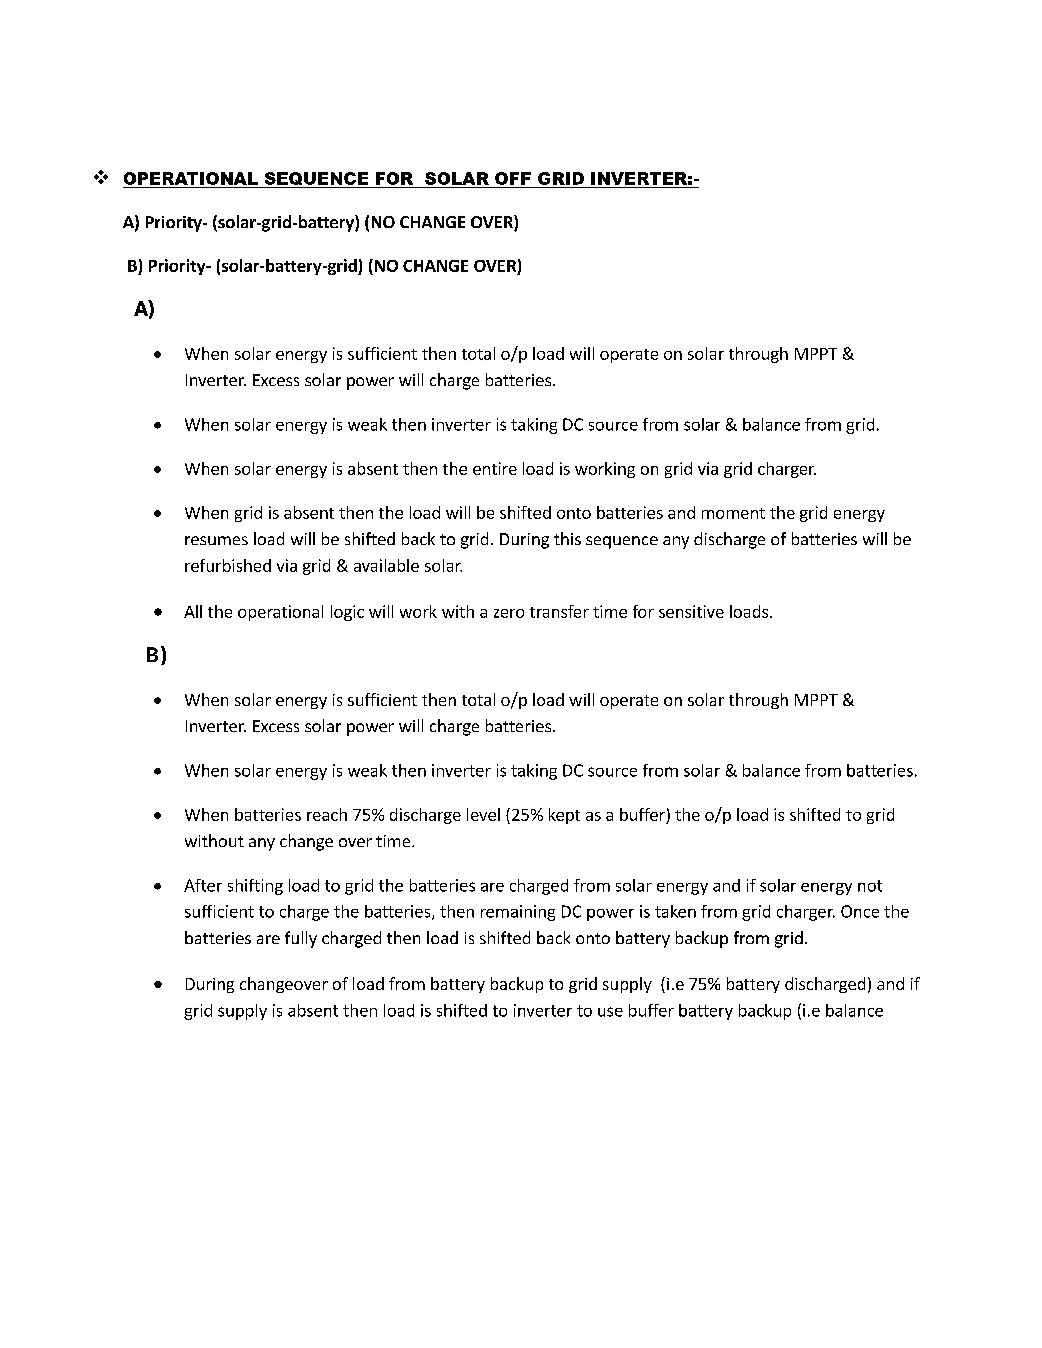  I want to click on entire, so click(495, 468).
